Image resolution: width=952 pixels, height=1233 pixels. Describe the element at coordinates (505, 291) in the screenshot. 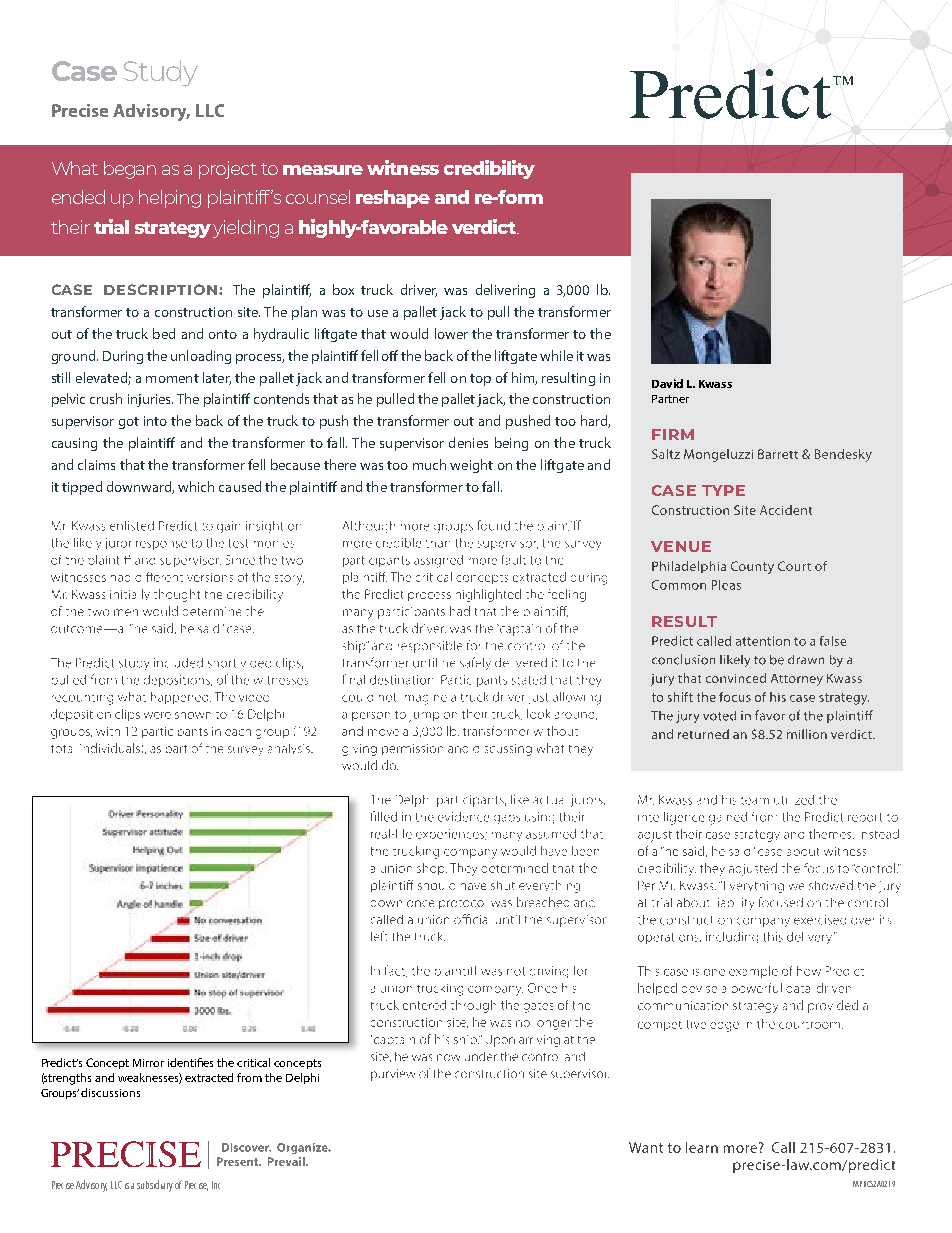

I see `delivering` at that location.
